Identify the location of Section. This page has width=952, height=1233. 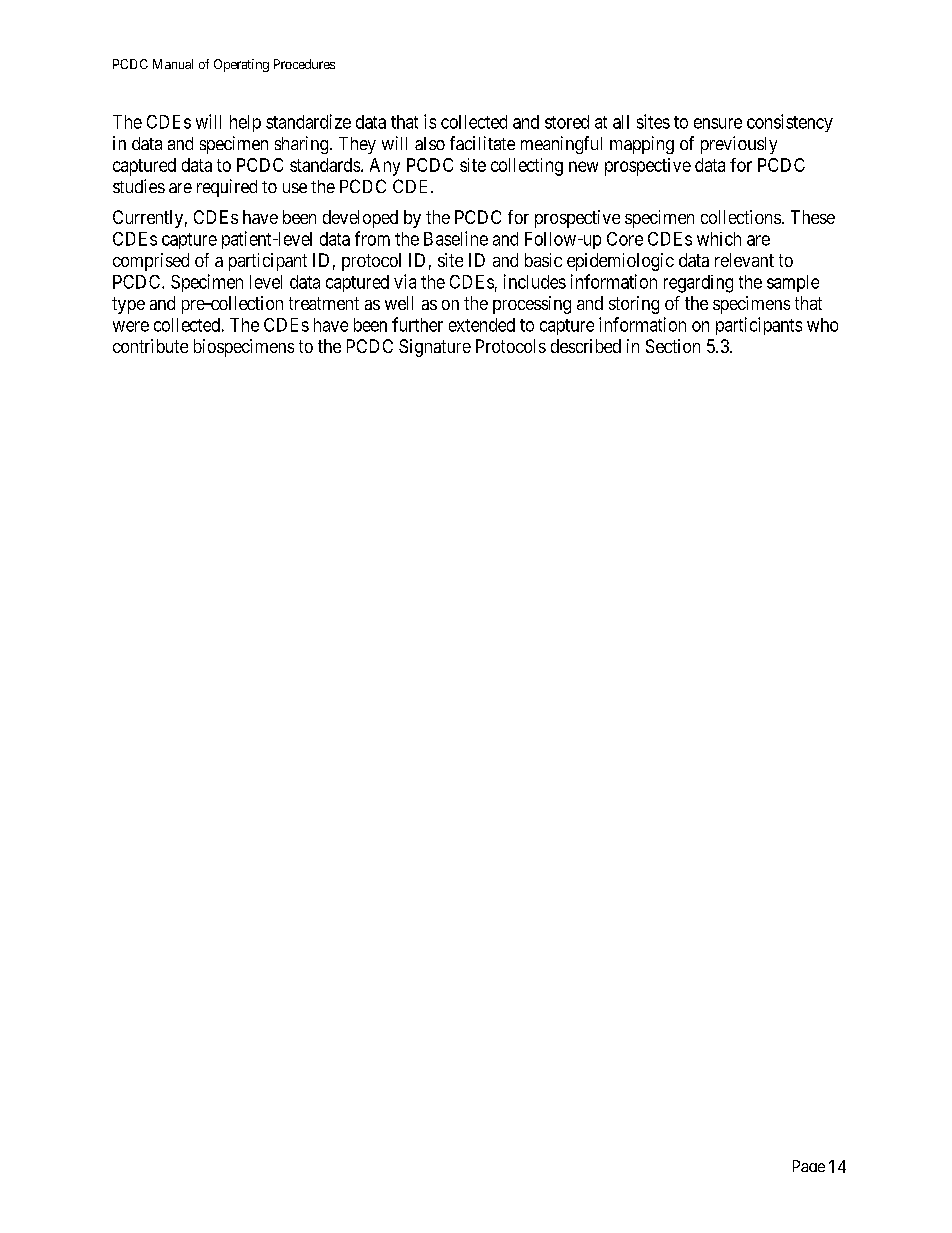
(673, 346).
